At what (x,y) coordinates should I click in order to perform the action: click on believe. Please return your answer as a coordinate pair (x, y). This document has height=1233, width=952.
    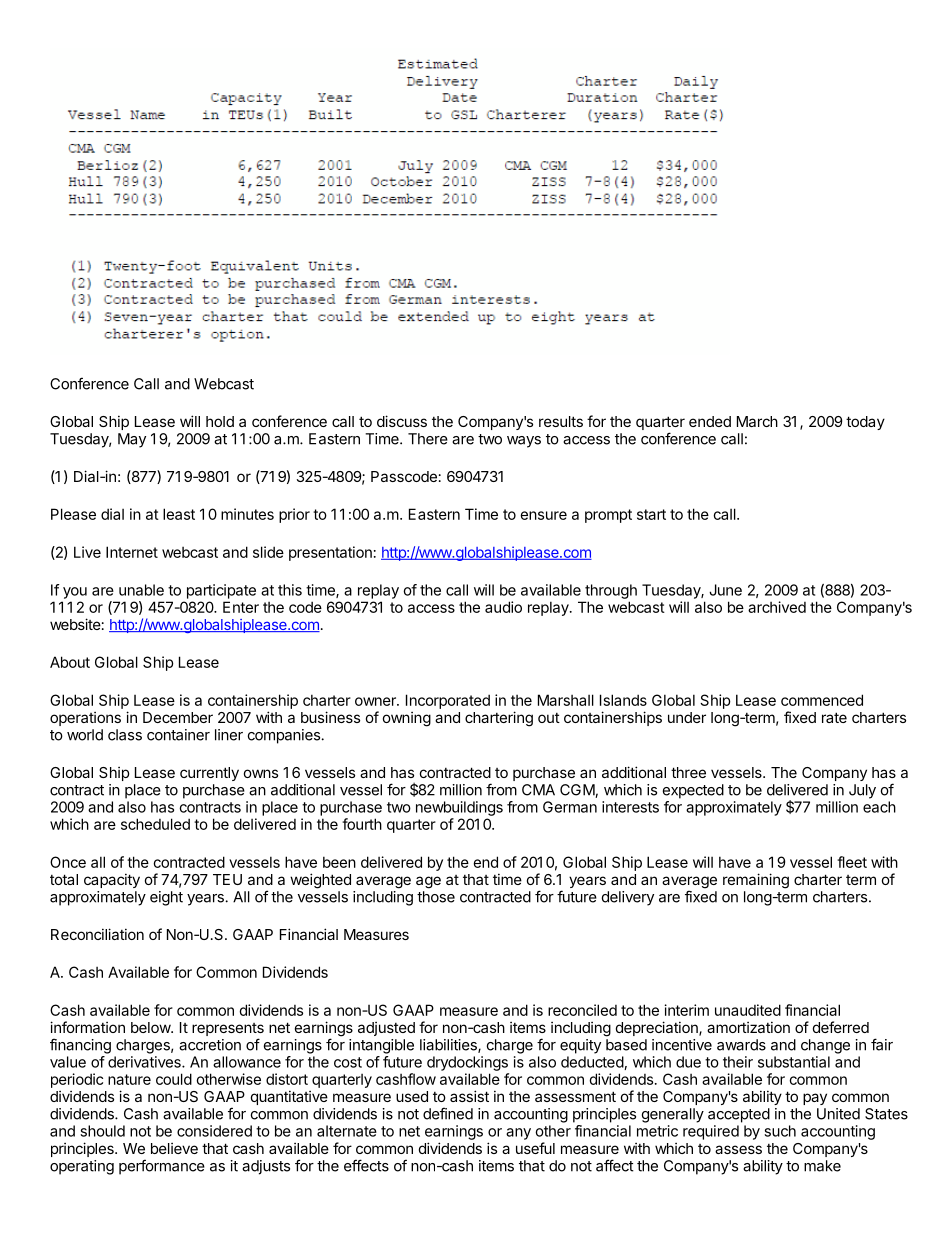
    Looking at the image, I should click on (174, 1148).
